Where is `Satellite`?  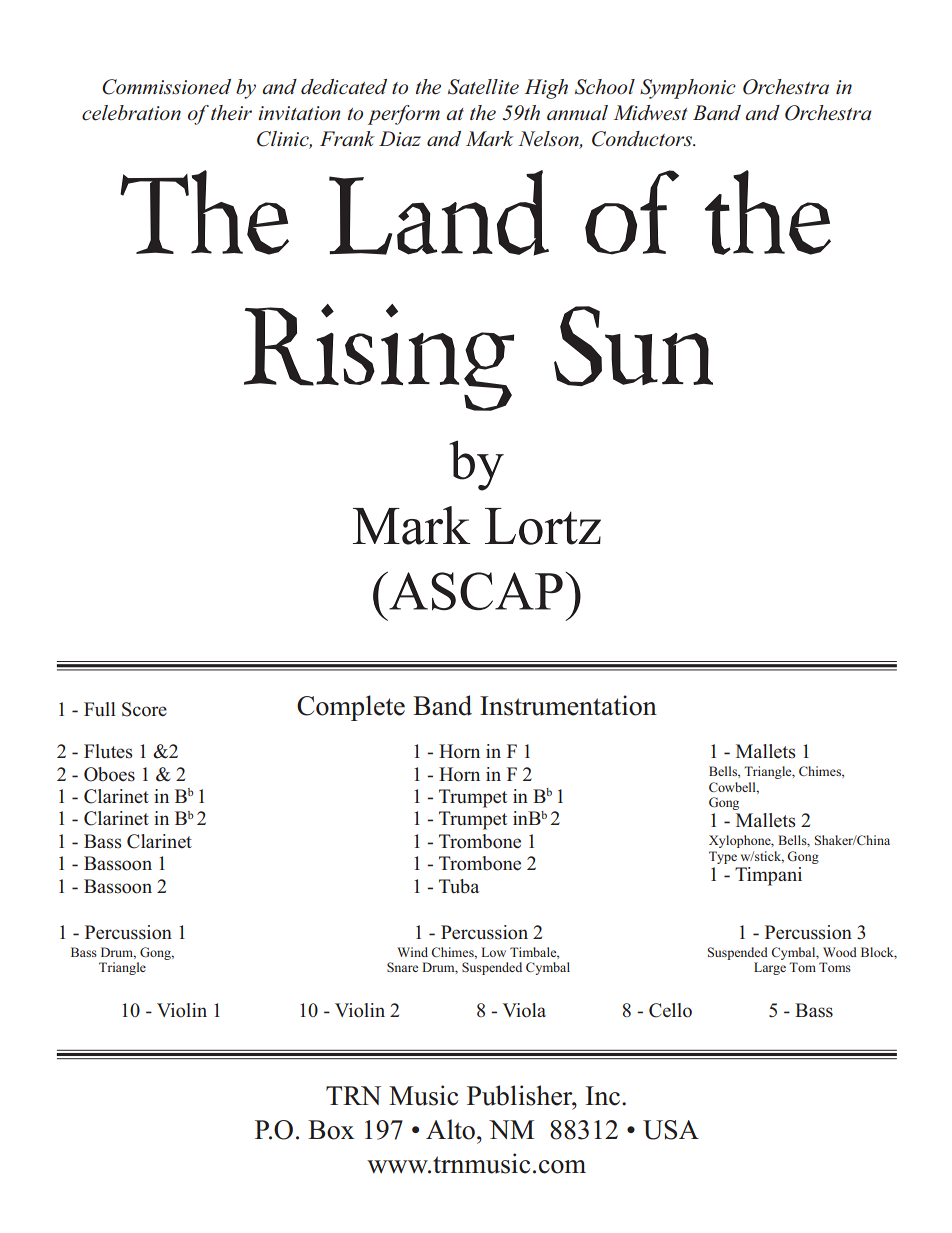
Satellite is located at coordinates (483, 87).
